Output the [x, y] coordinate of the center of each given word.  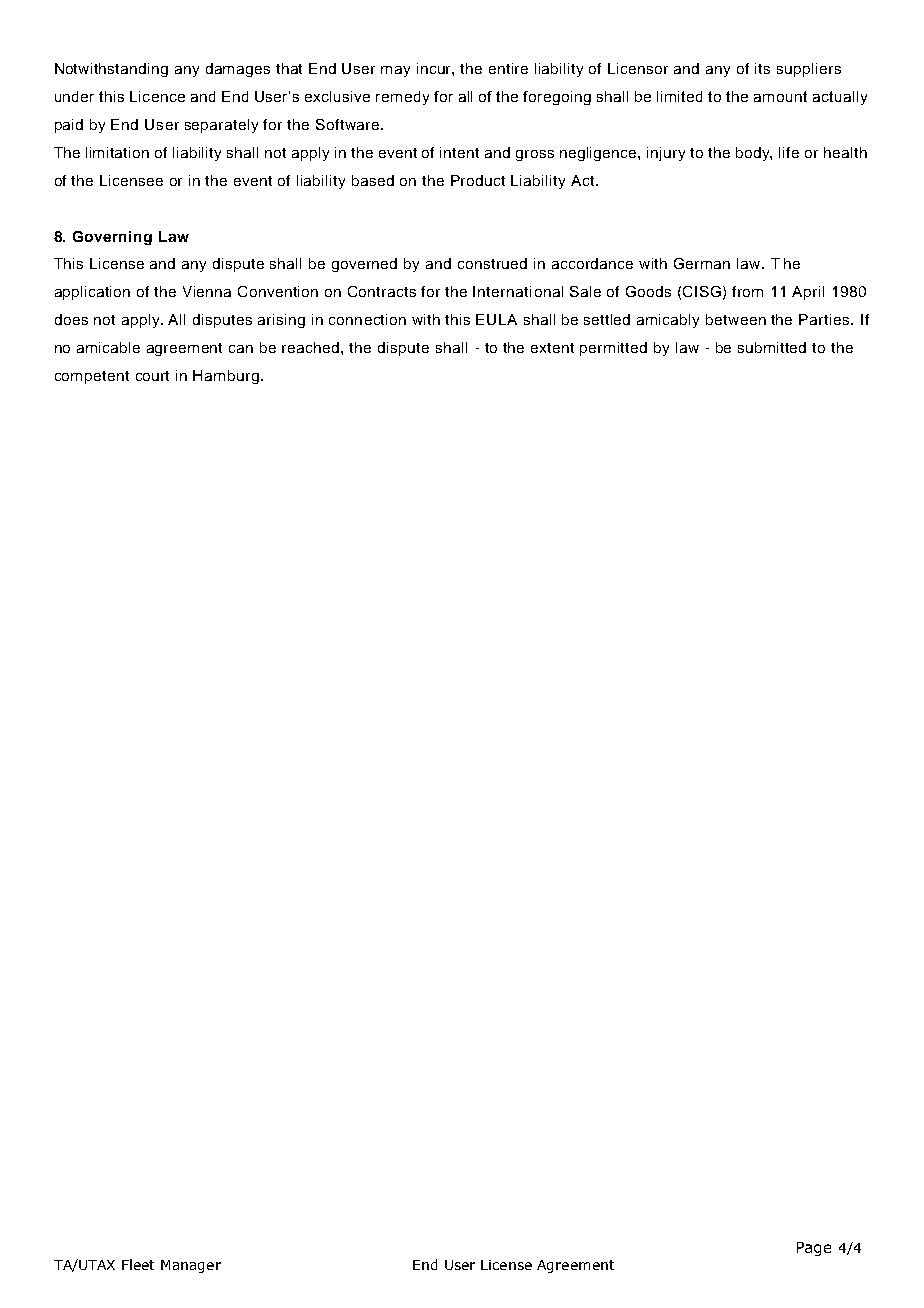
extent [552, 348]
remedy [402, 98]
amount [780, 96]
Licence [157, 96]
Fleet [138, 1264]
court [152, 376]
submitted [772, 347]
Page [814, 1249]
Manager [191, 1266]
